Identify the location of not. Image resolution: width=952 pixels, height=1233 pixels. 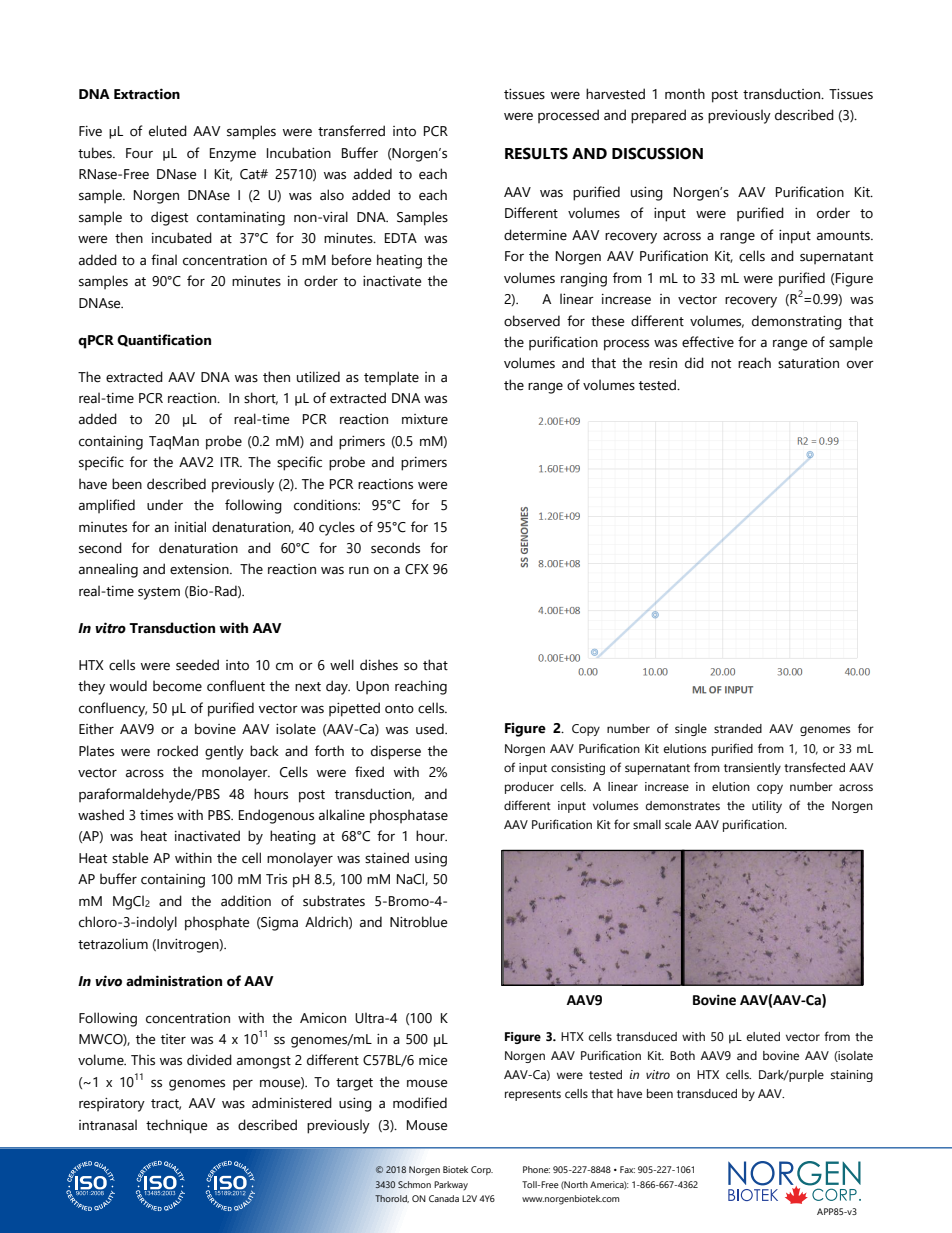
(721, 364).
